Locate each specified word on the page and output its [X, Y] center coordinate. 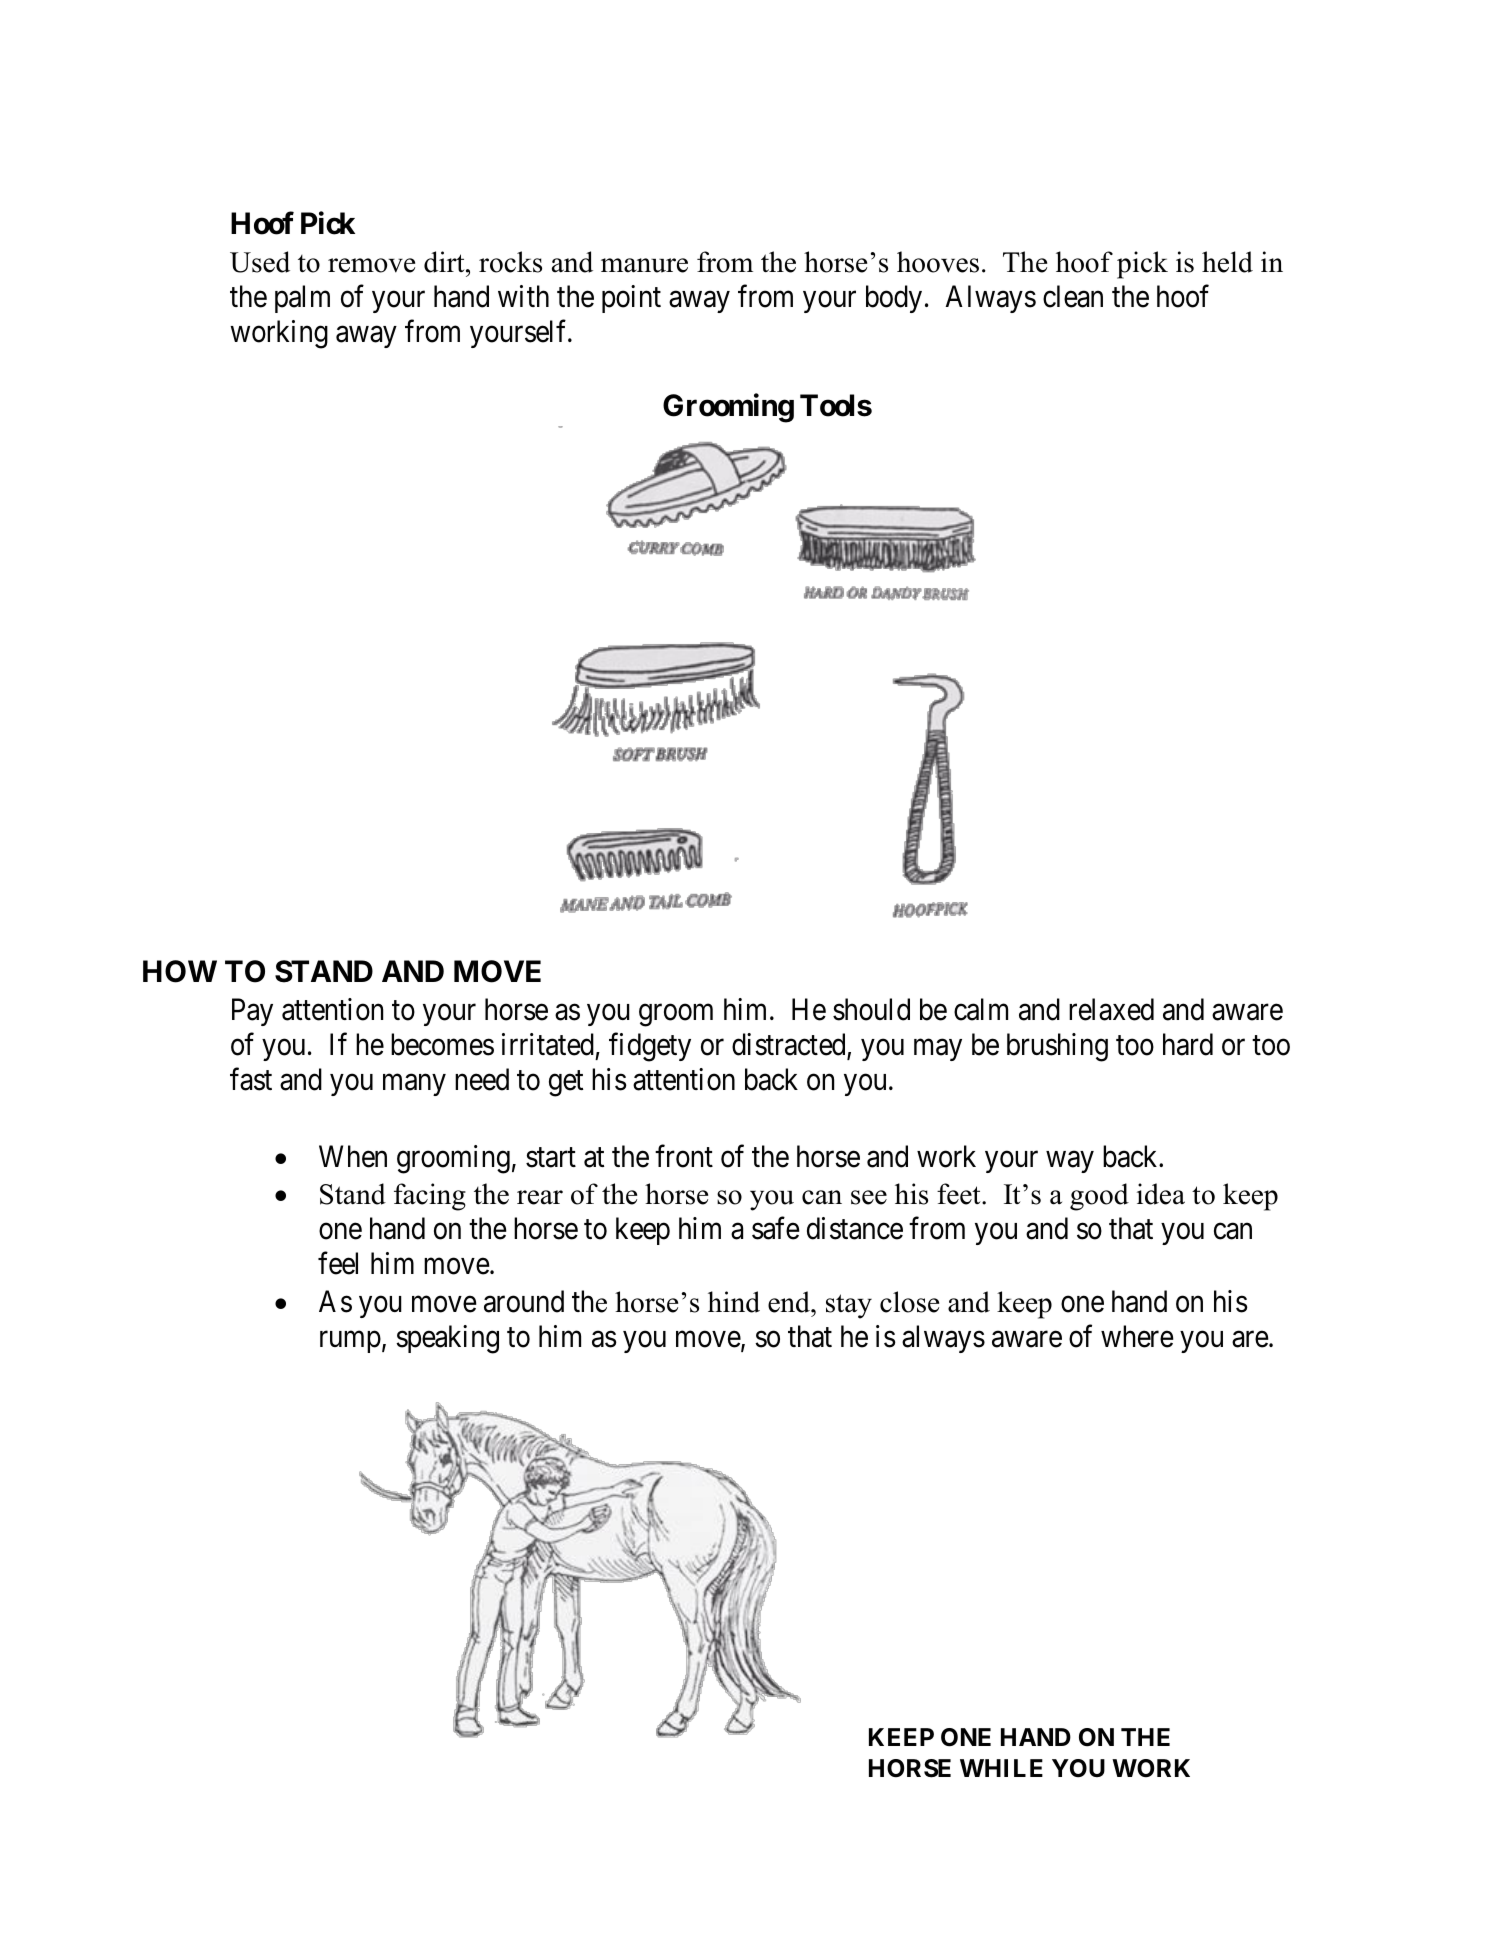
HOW [180, 971]
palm [302, 299]
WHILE [1001, 1768]
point [631, 299]
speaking [447, 1339]
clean [1073, 296]
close [909, 1302]
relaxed [1111, 1009]
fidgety [650, 1047]
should [871, 1009]
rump [350, 1342]
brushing [1057, 1047]
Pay [252, 1012]
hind [734, 1302]
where [1137, 1336]
